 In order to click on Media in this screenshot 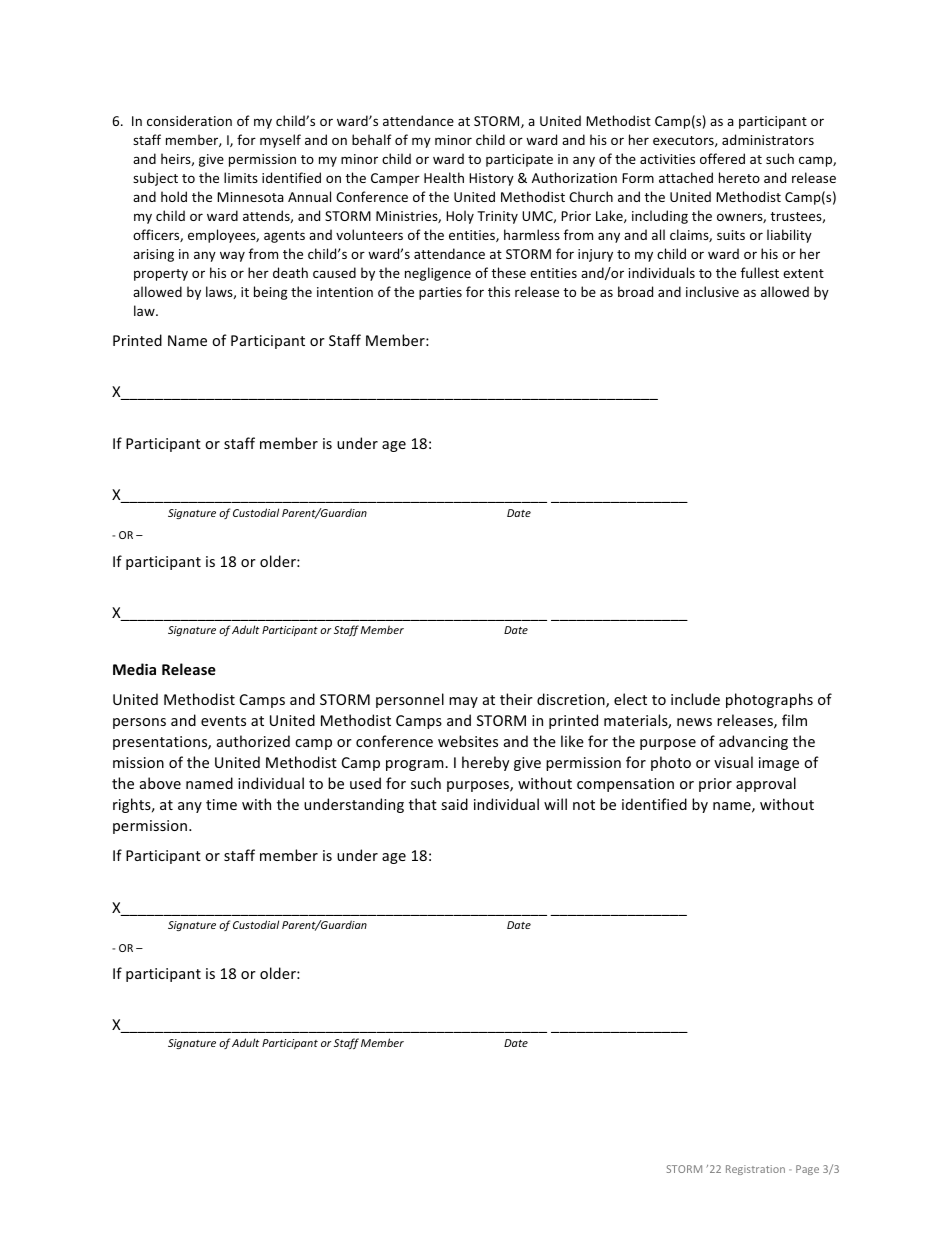, I will do `click(134, 669)`.
